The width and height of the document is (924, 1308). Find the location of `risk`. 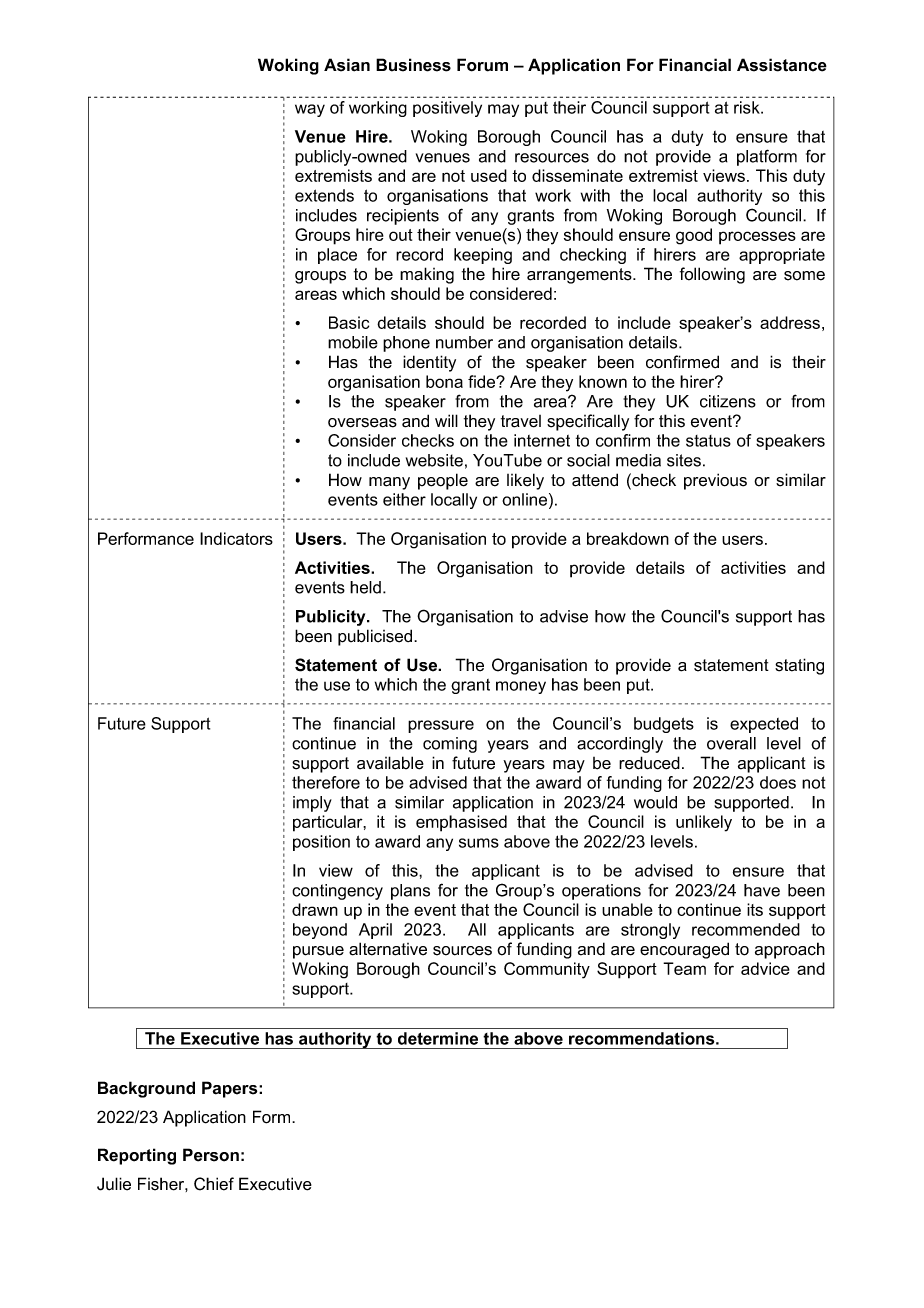

risk is located at coordinates (748, 107).
